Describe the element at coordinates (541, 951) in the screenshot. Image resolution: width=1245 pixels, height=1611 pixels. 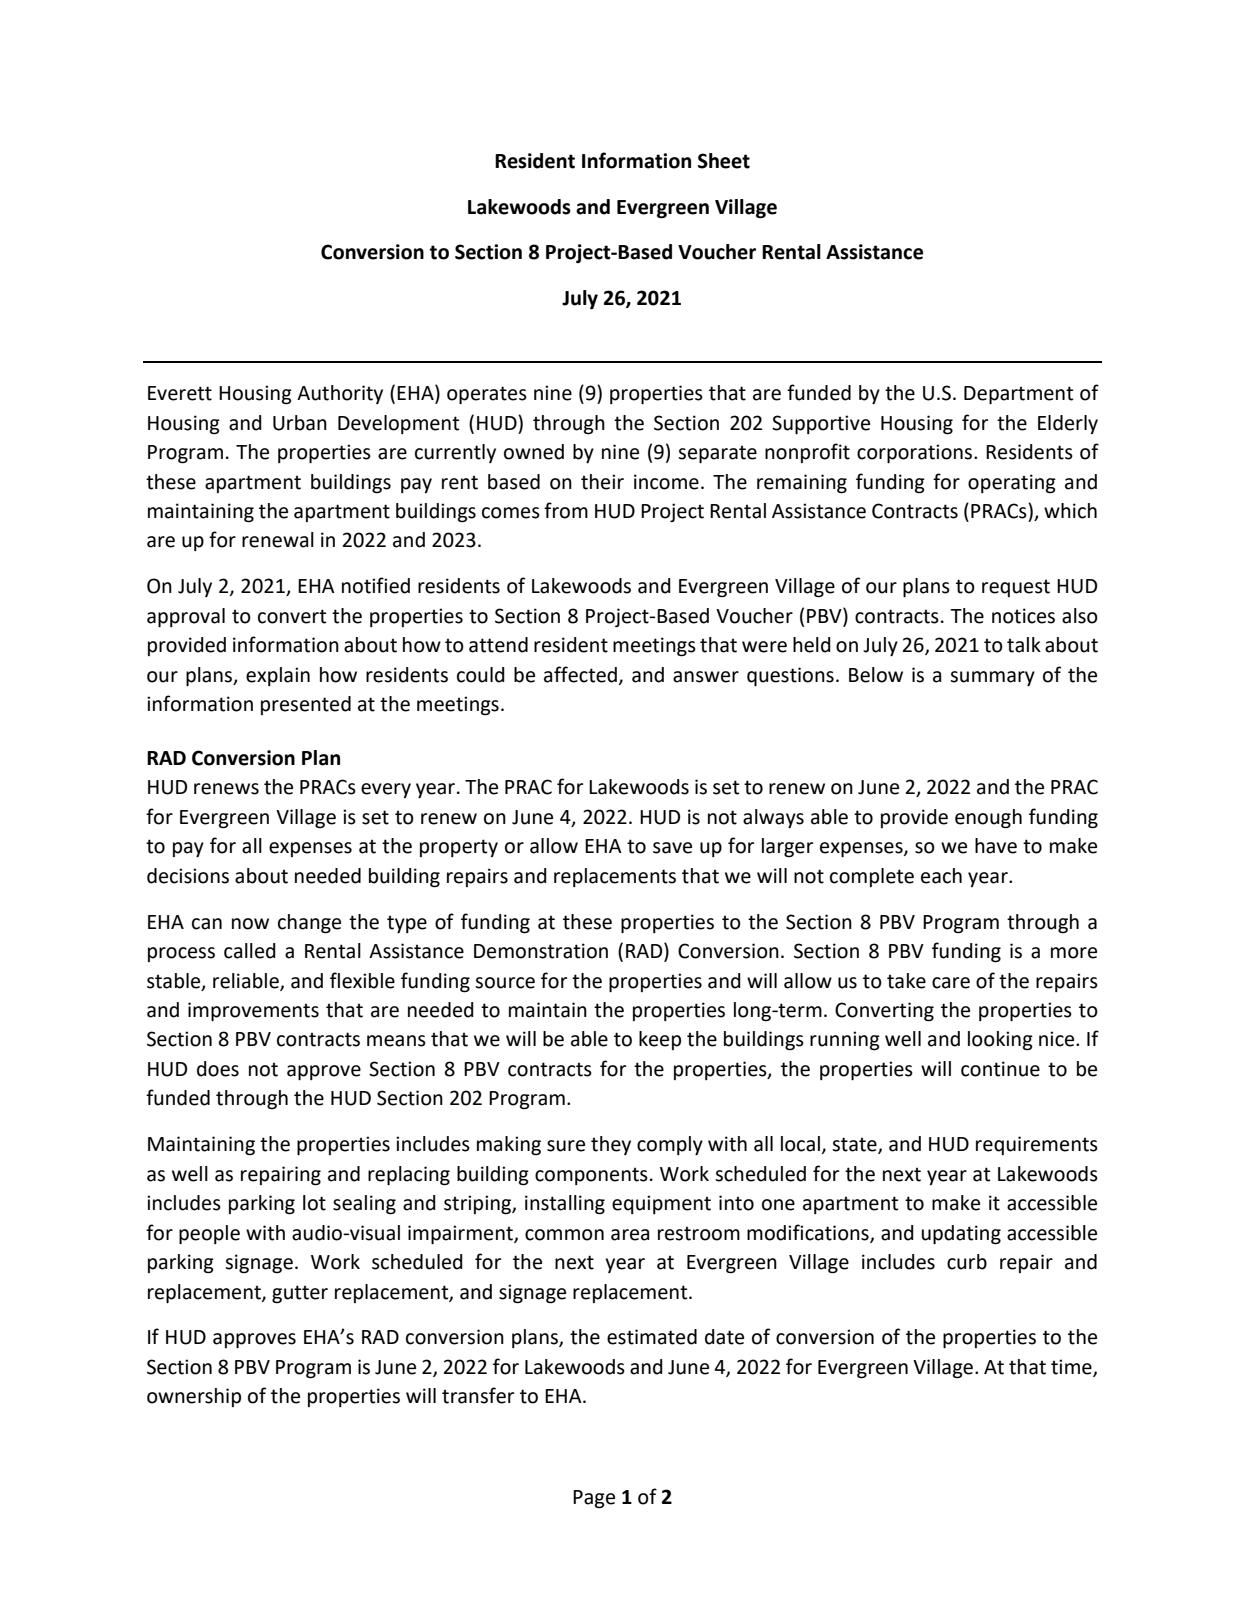
I see `Demonstration` at that location.
